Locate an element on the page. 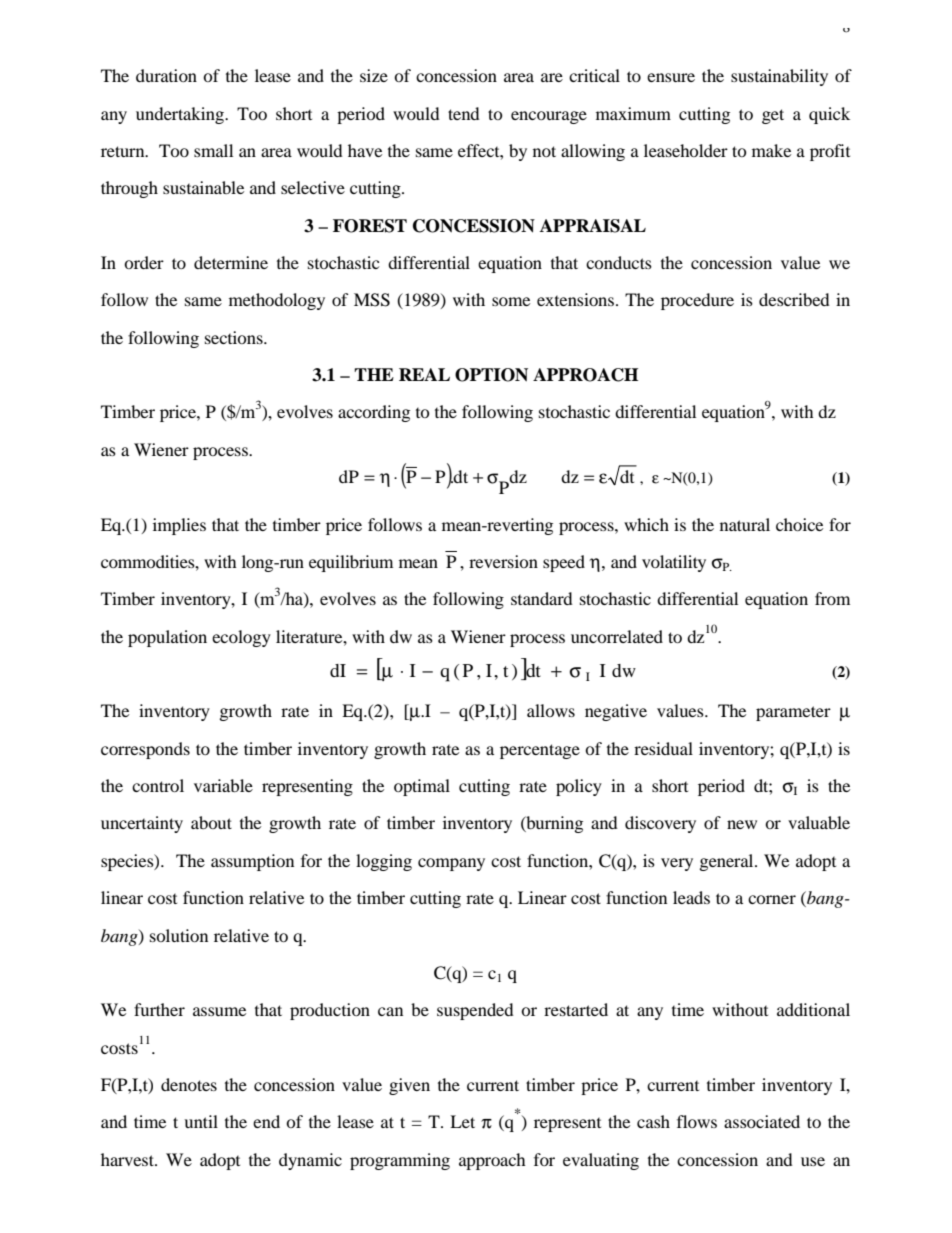 This page has height=1233, width=952. Let is located at coordinates (462, 1121).
